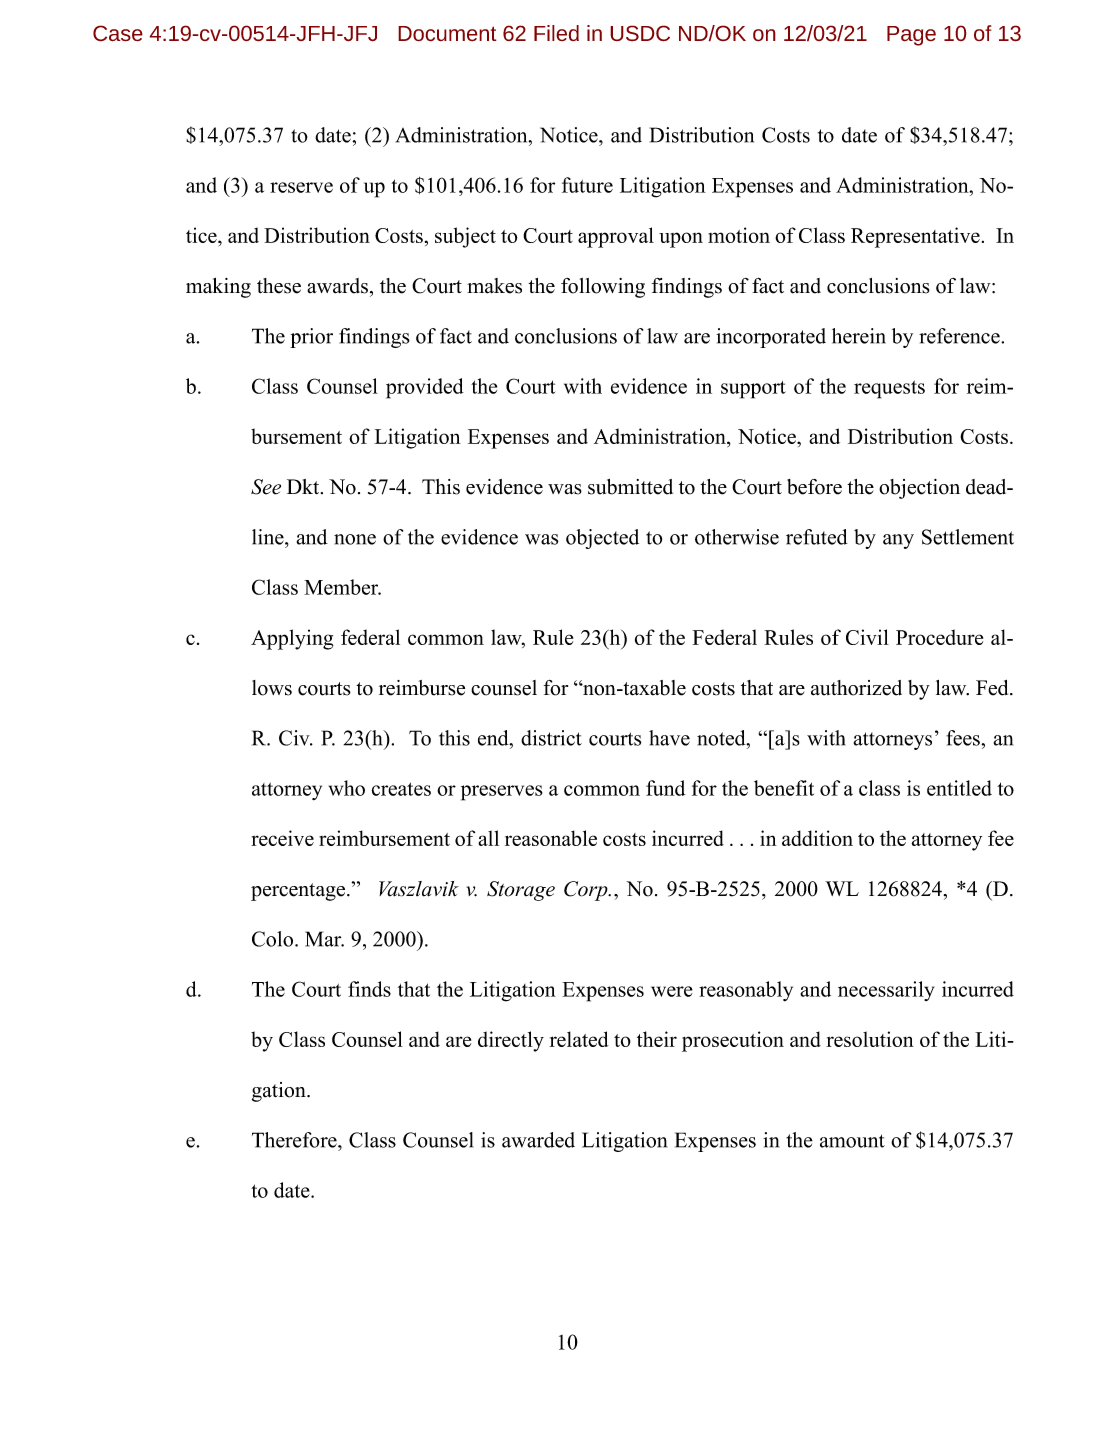 Image resolution: width=1114 pixels, height=1442 pixels. I want to click on Case, so click(118, 33).
